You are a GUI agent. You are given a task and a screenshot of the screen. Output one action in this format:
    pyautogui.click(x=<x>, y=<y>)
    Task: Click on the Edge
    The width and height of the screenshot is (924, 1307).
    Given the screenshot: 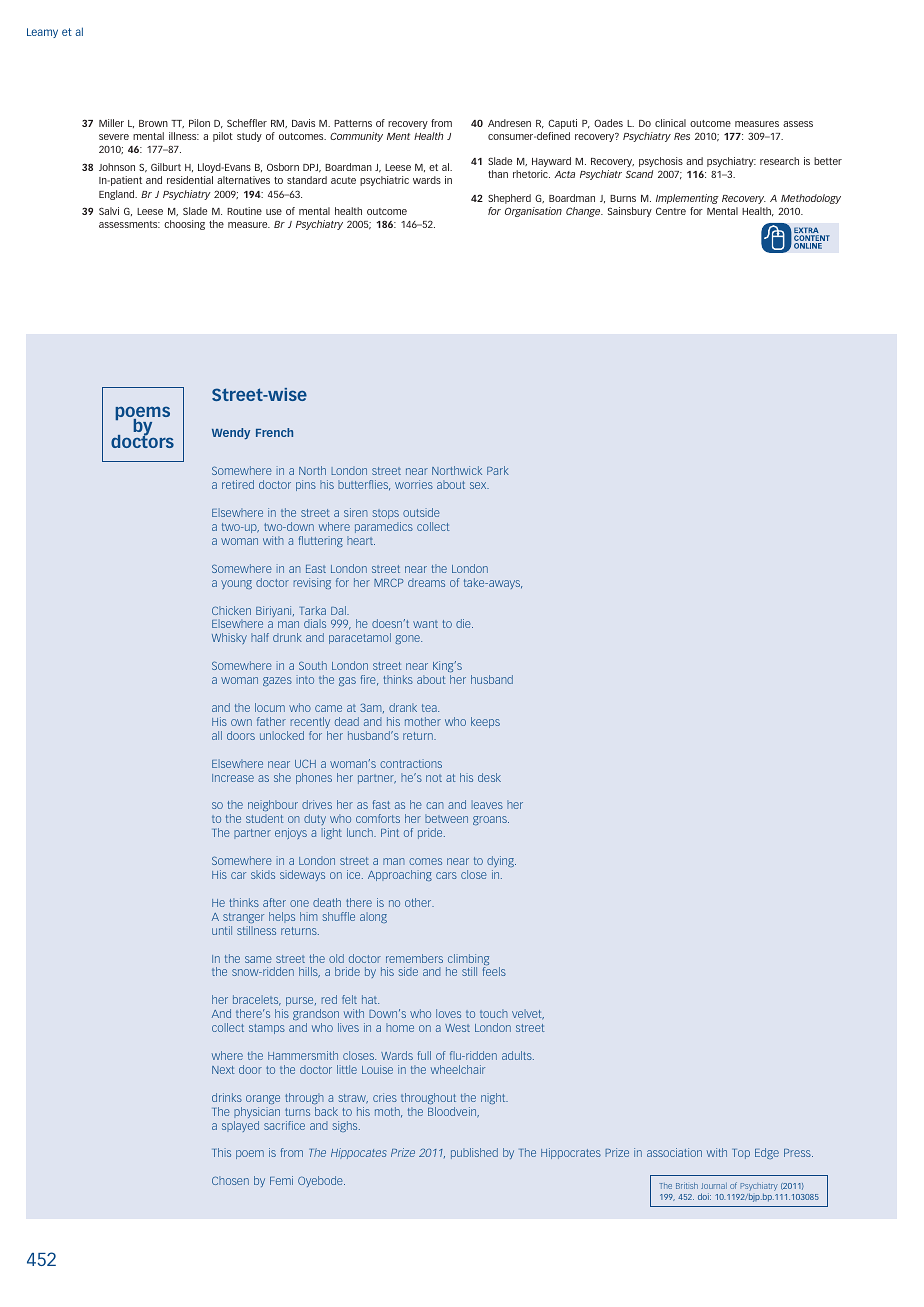 What is the action you would take?
    pyautogui.click(x=767, y=1153)
